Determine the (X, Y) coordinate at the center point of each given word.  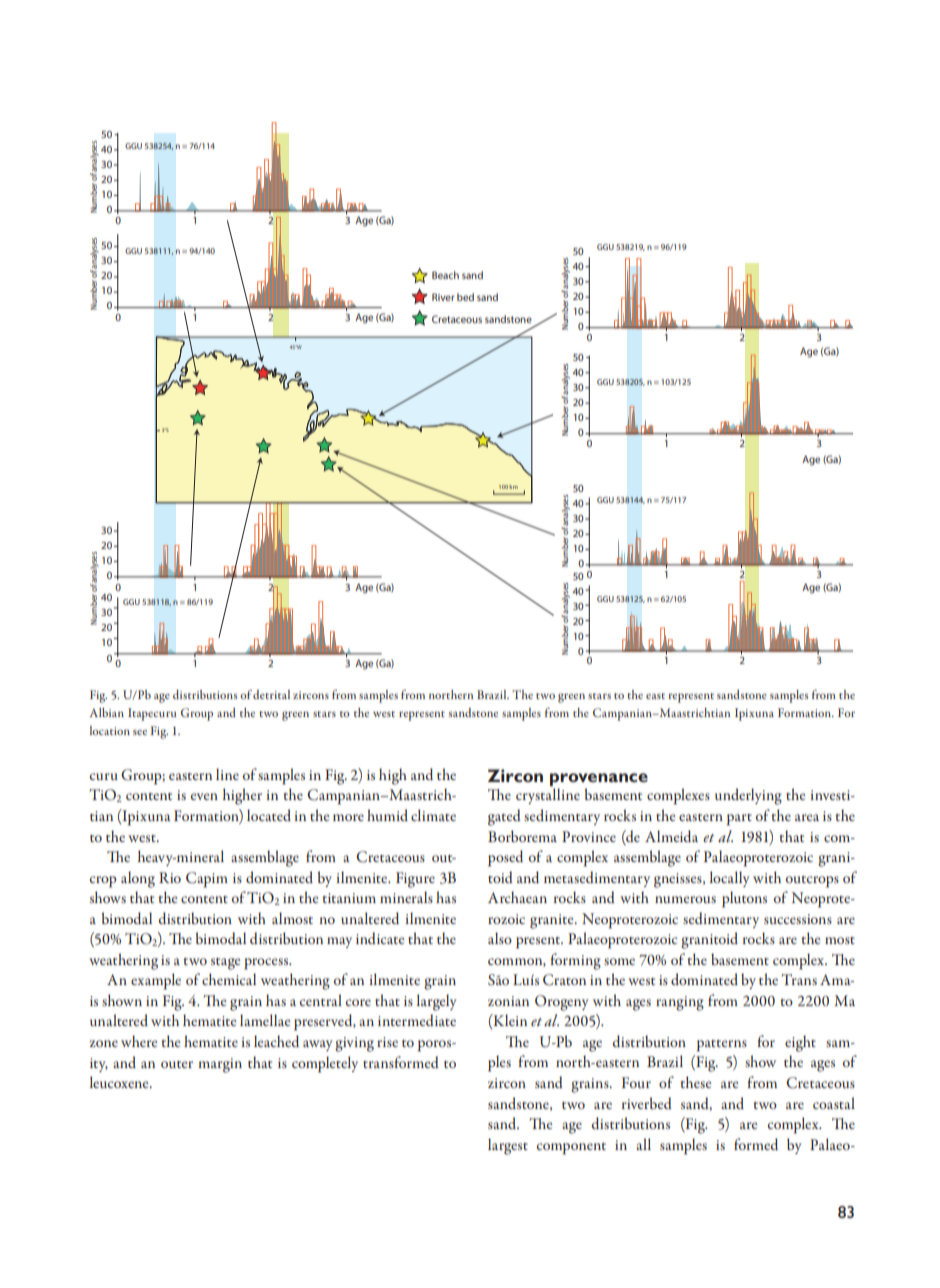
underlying (748, 796)
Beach (445, 275)
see (140, 732)
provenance (599, 779)
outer (177, 1064)
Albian (106, 712)
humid (387, 815)
